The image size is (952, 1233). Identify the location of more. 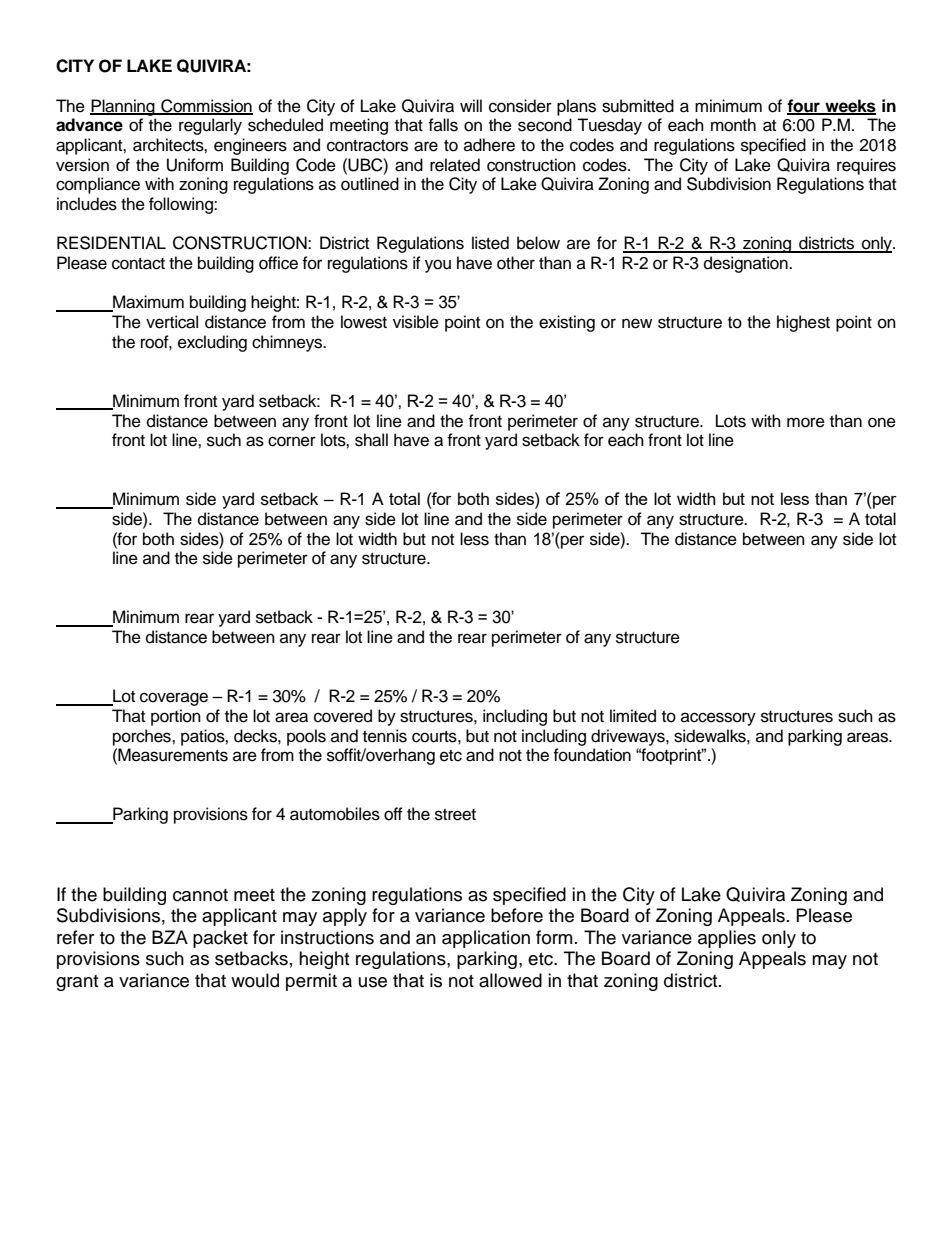
(806, 422).
